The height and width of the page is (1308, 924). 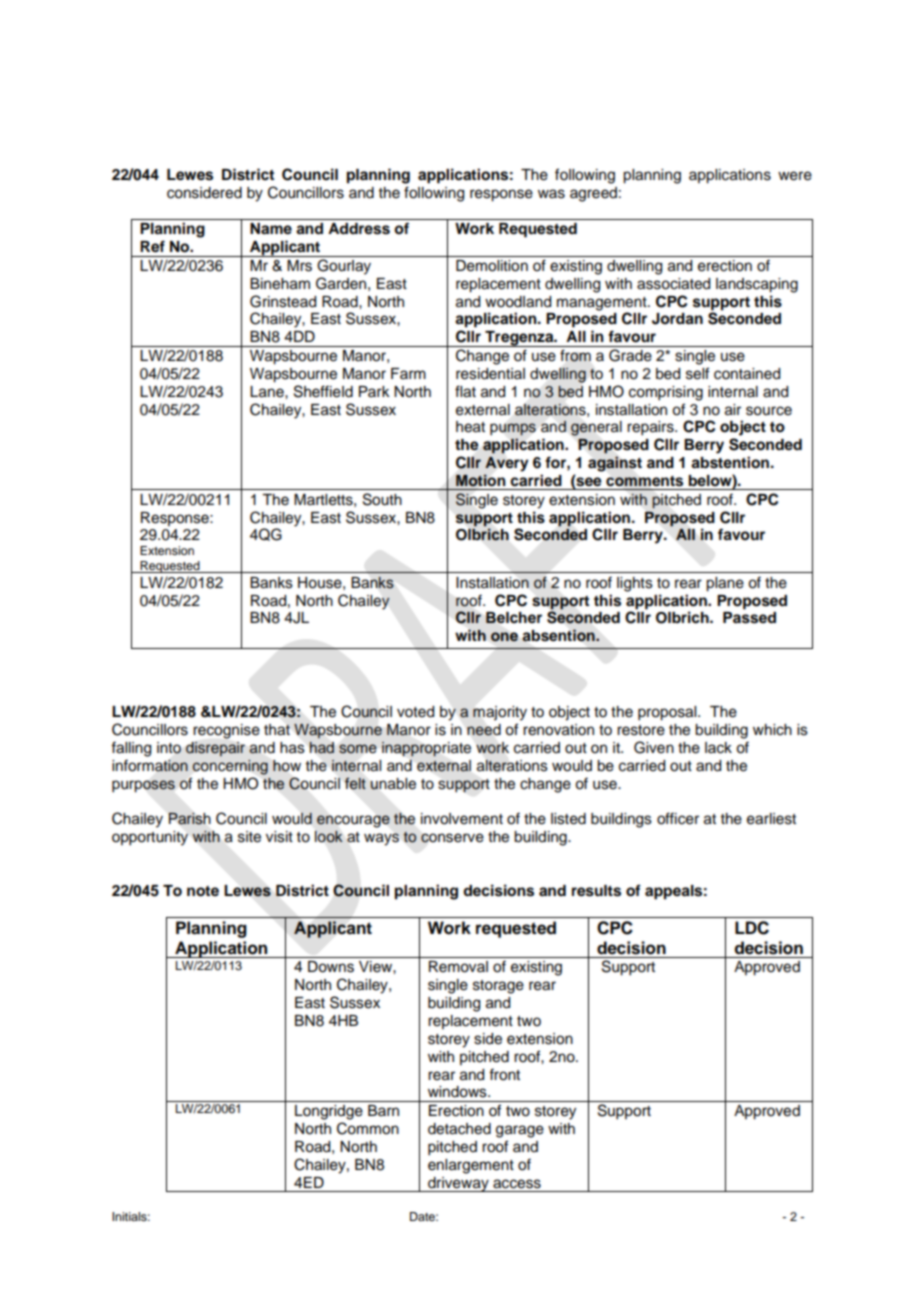 I want to click on officer, so click(x=678, y=818).
